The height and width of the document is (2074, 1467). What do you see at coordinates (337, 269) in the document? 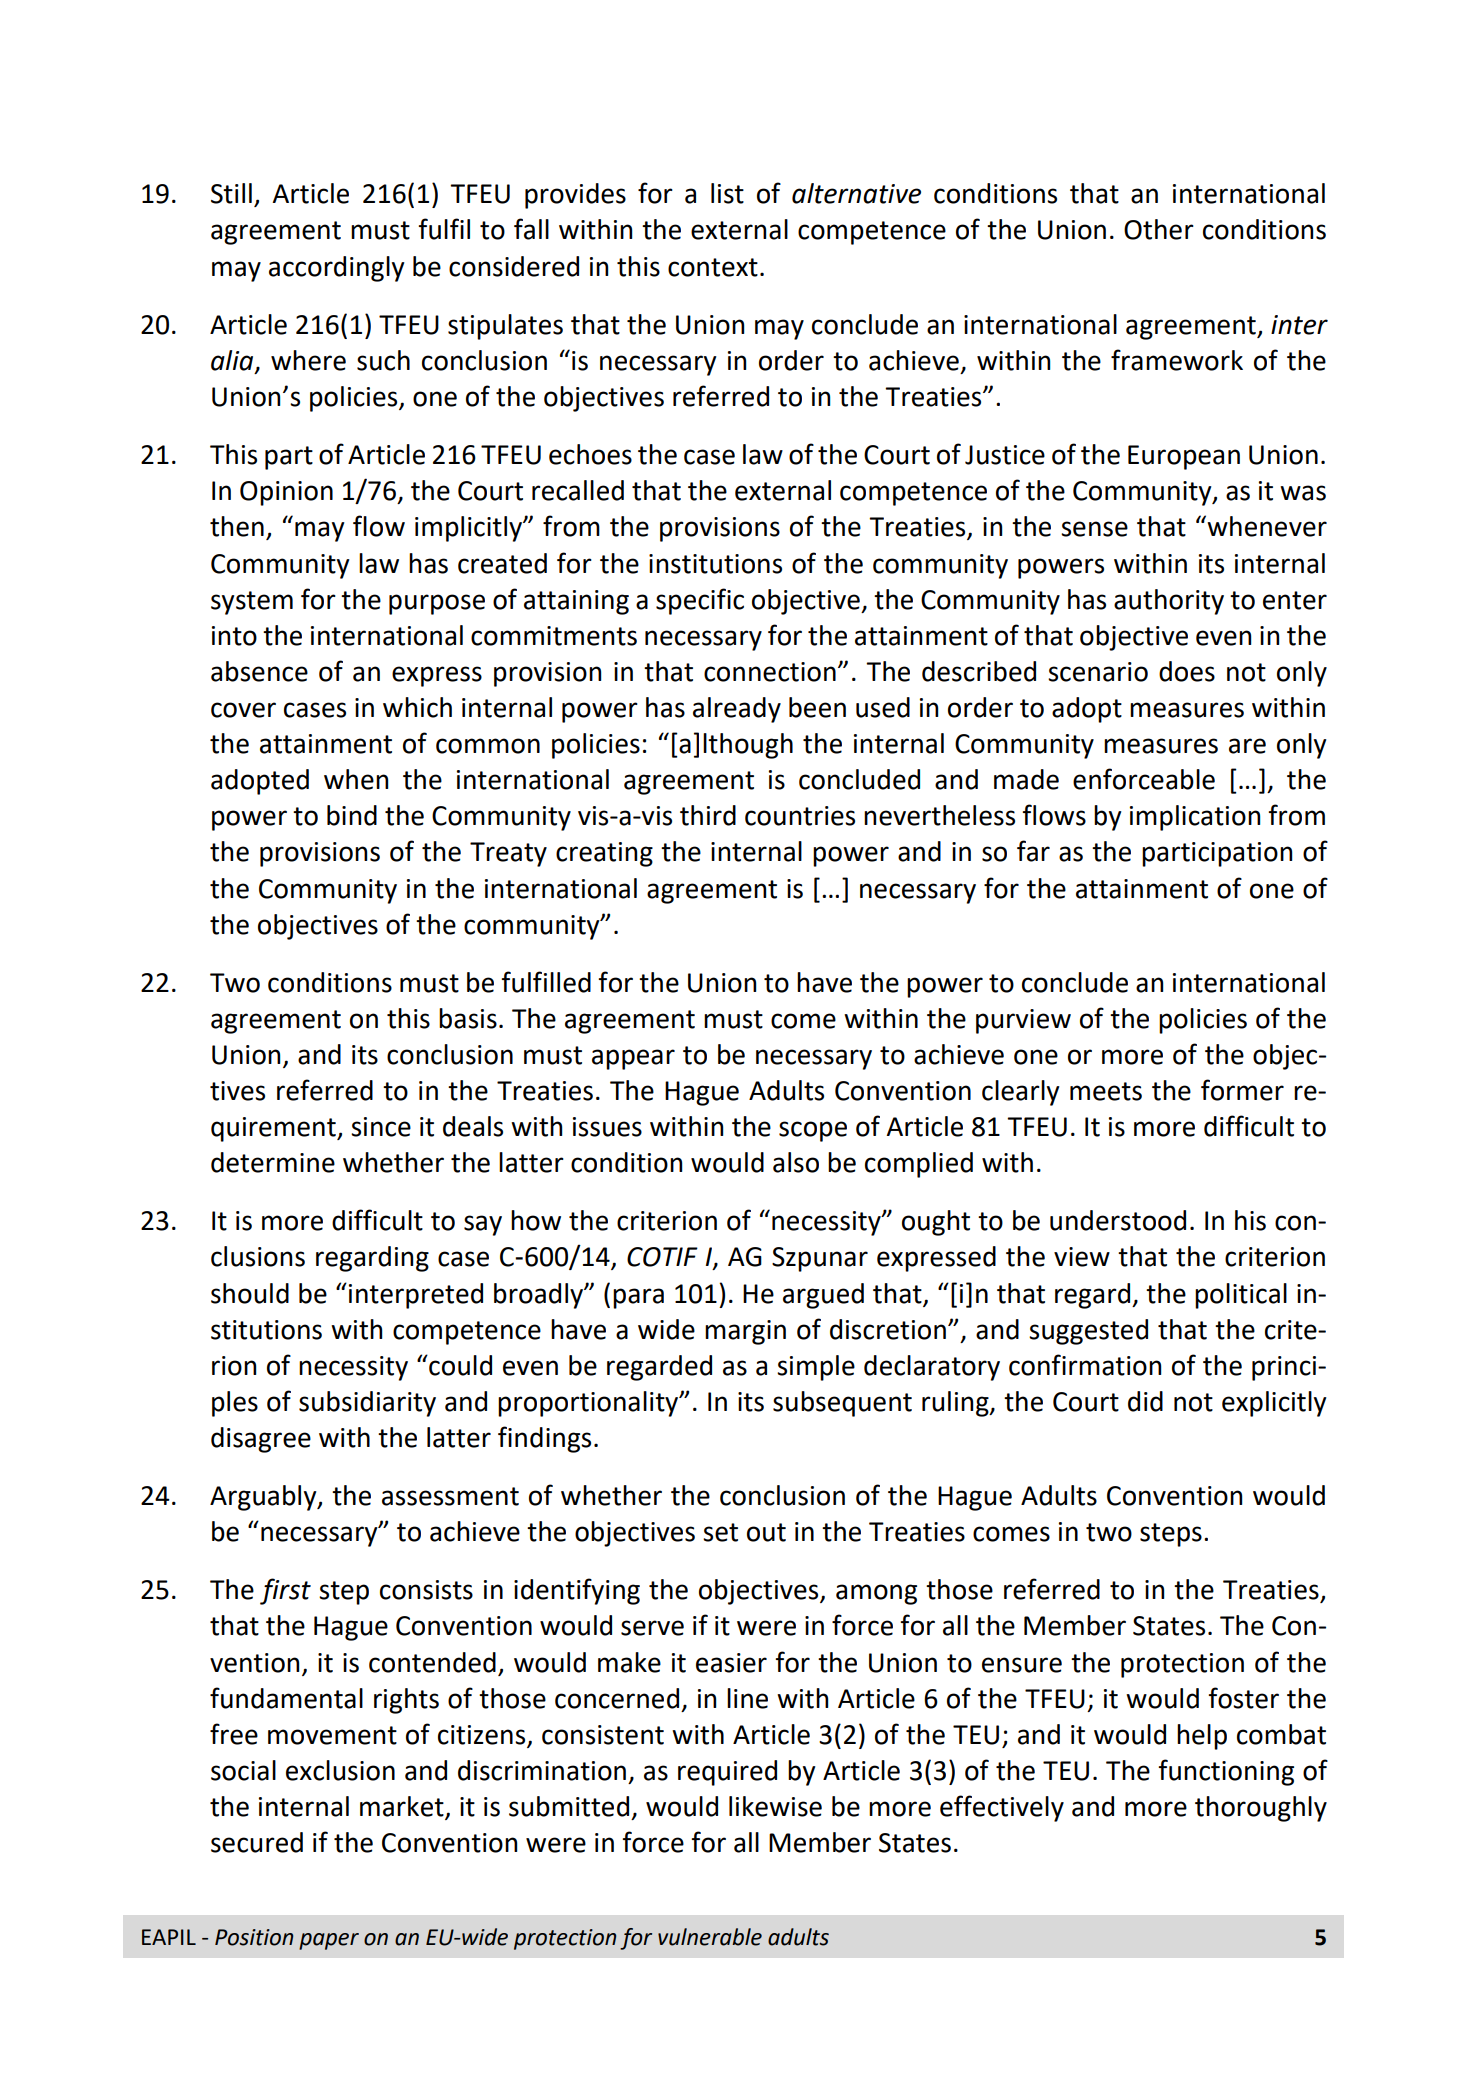
I see `accordingly` at bounding box center [337, 269].
